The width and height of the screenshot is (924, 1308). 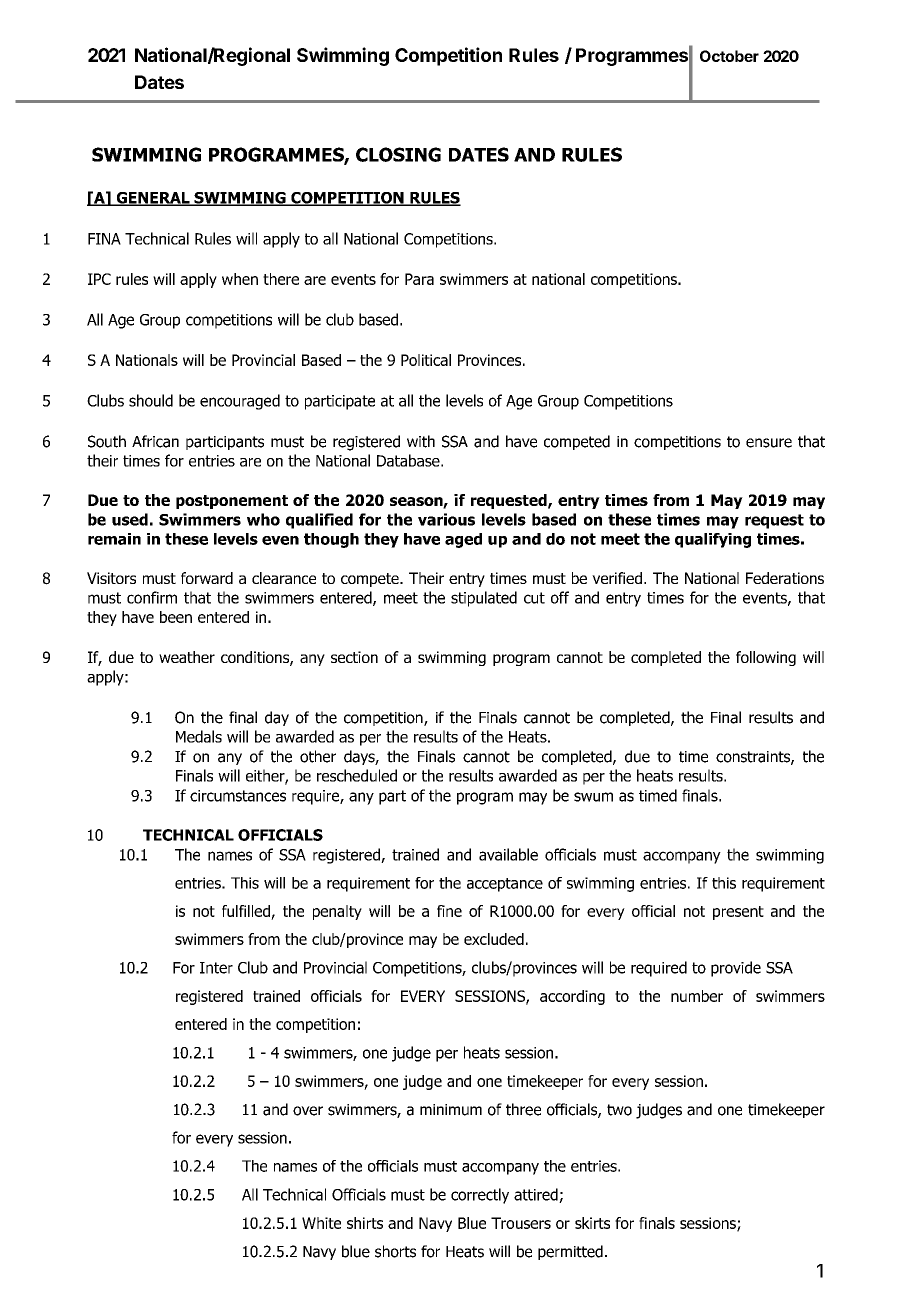 I want to click on ensure, so click(x=769, y=443).
